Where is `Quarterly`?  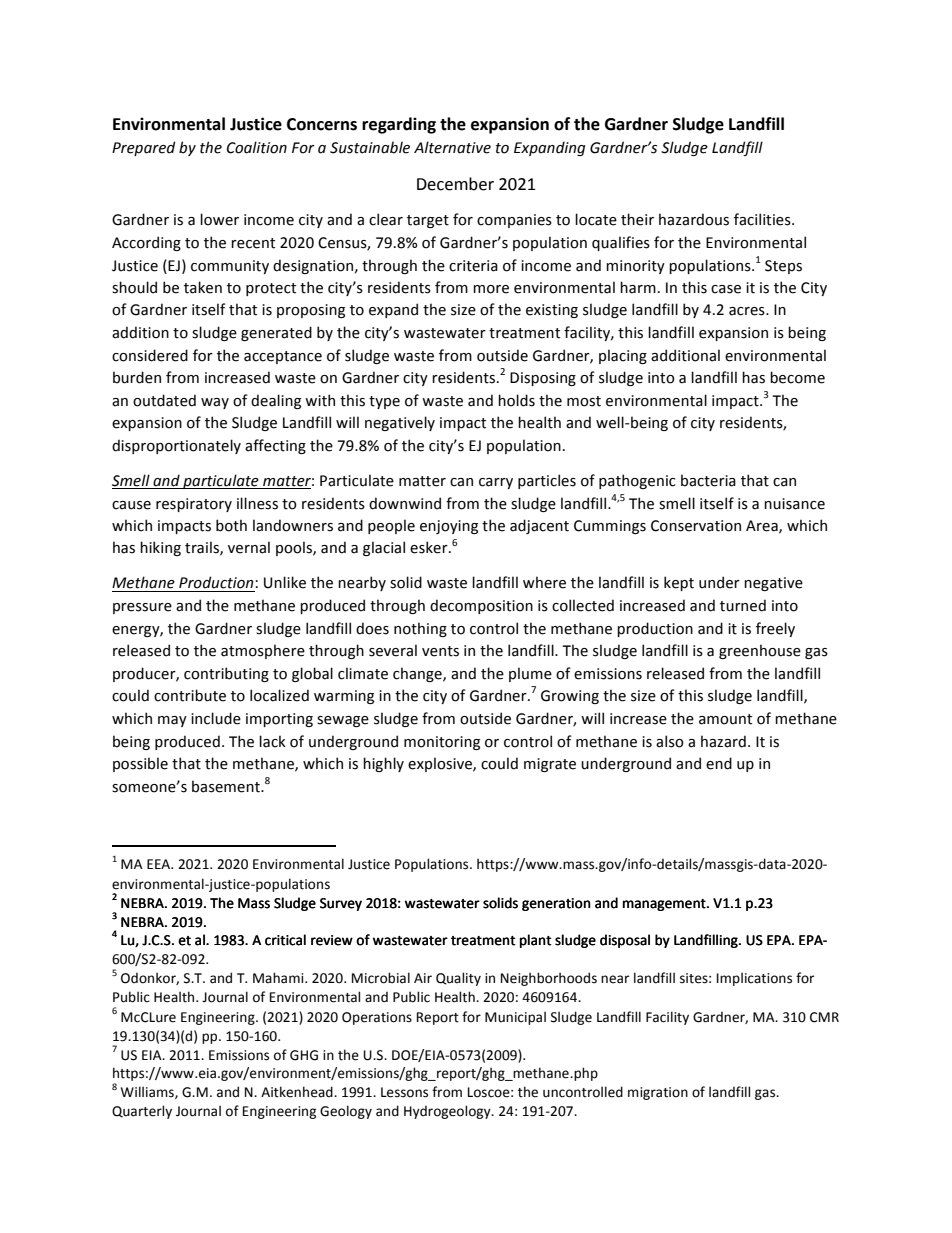
Quarterly is located at coordinates (142, 1112).
